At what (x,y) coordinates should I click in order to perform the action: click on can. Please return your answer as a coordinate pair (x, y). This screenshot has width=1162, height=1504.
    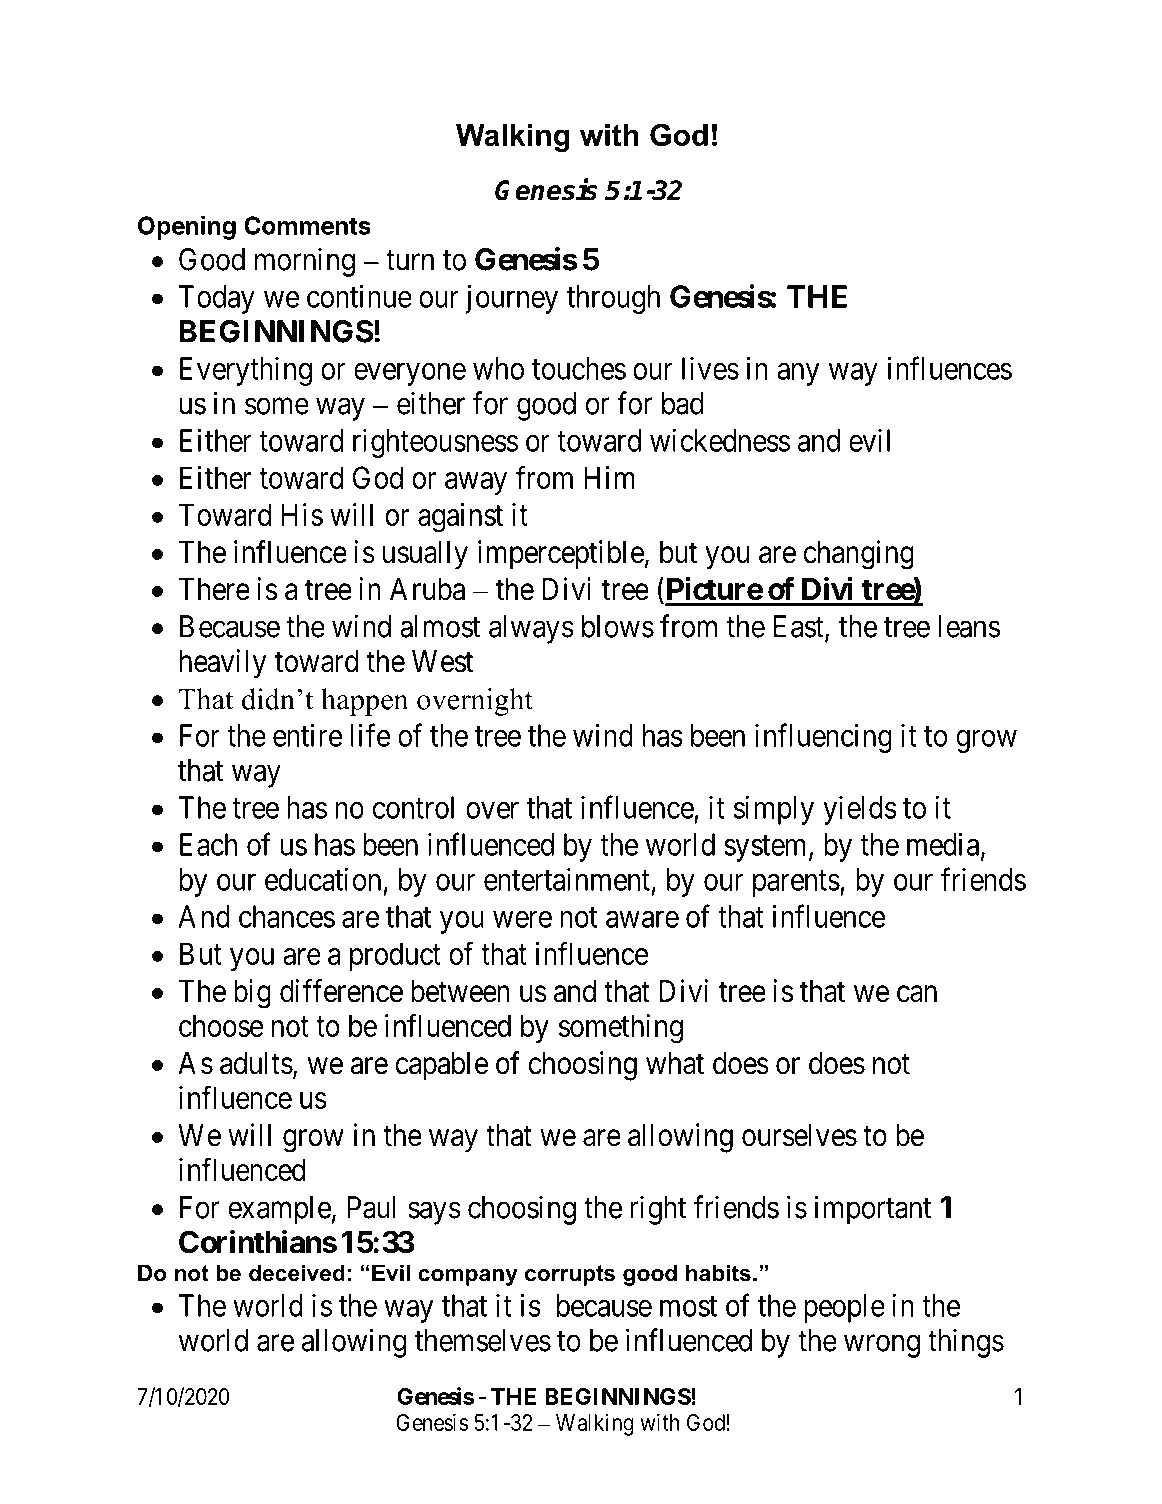
    Looking at the image, I should click on (917, 994).
